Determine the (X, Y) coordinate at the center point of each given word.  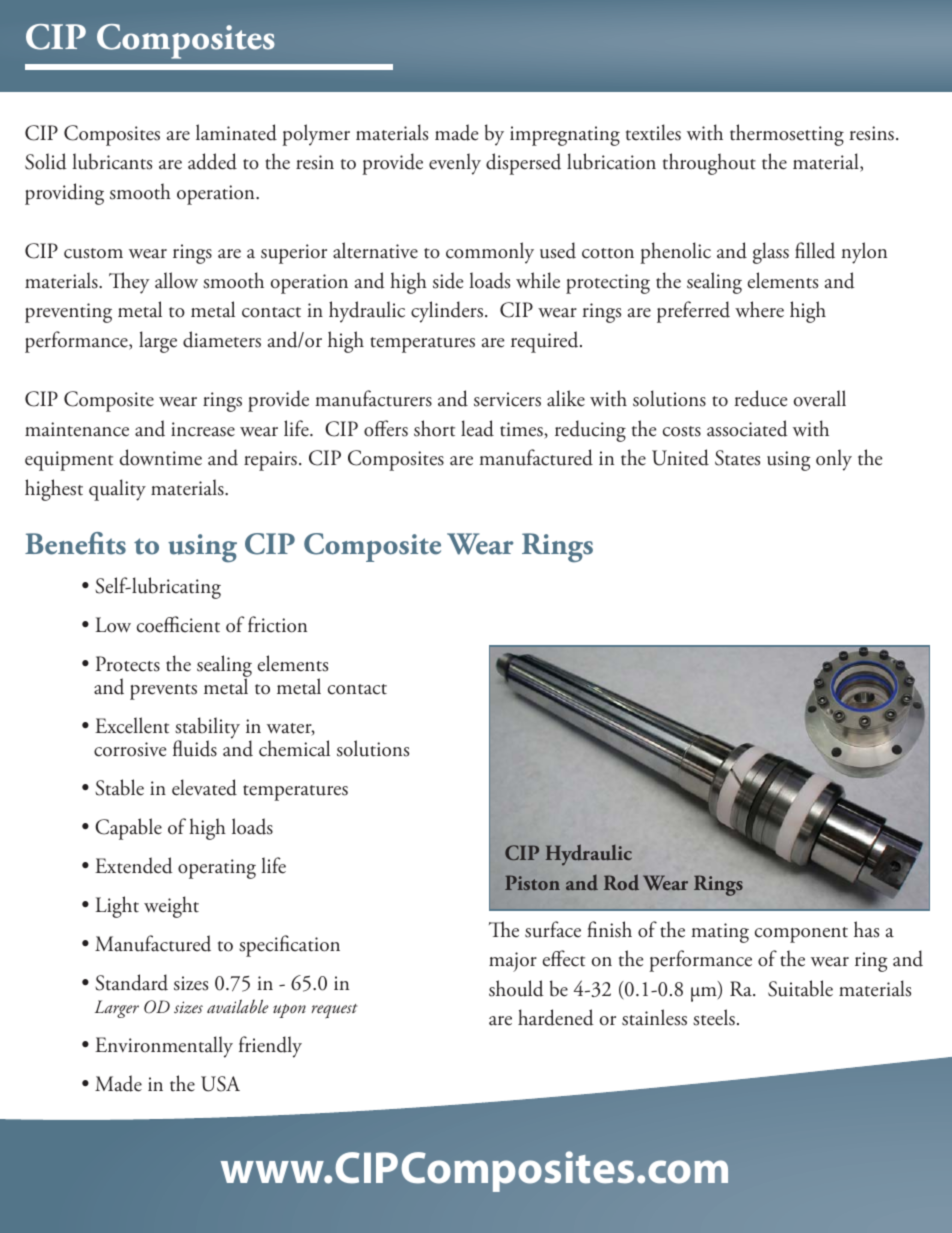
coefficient (178, 624)
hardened (556, 1017)
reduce (761, 398)
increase (203, 429)
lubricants (112, 161)
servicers (507, 399)
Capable (128, 829)
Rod (621, 882)
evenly (455, 164)
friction (277, 624)
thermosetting (787, 135)
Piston (532, 882)
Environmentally (164, 1047)
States (737, 458)
